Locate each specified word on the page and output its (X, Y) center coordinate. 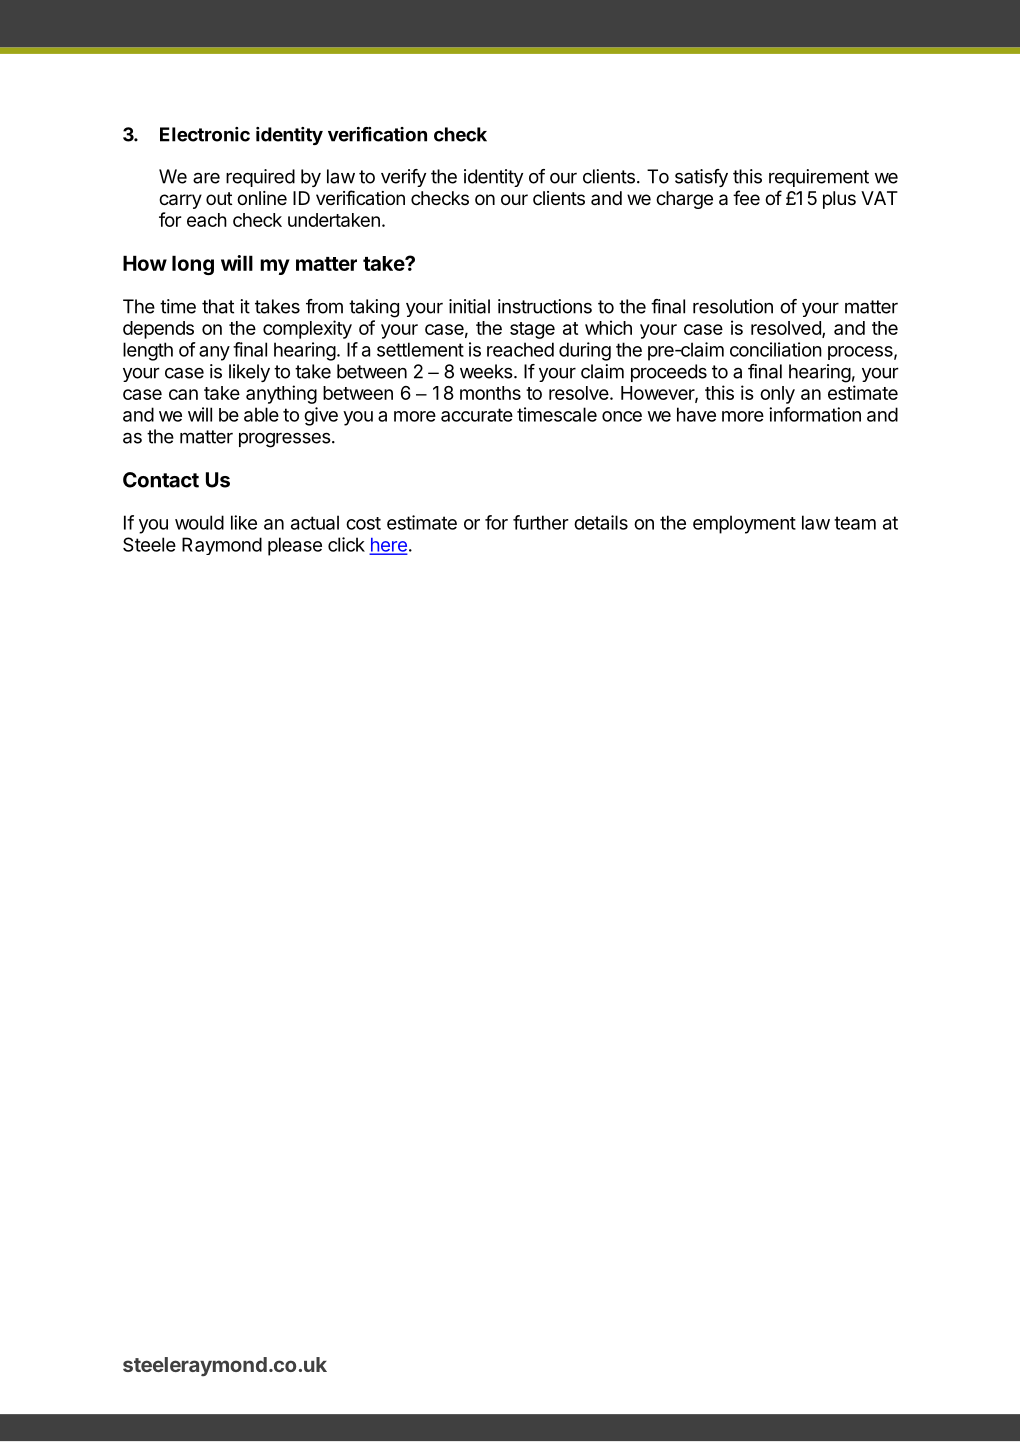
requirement (819, 178)
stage (532, 330)
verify (403, 178)
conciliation (776, 349)
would (199, 522)
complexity (307, 329)
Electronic (205, 134)
